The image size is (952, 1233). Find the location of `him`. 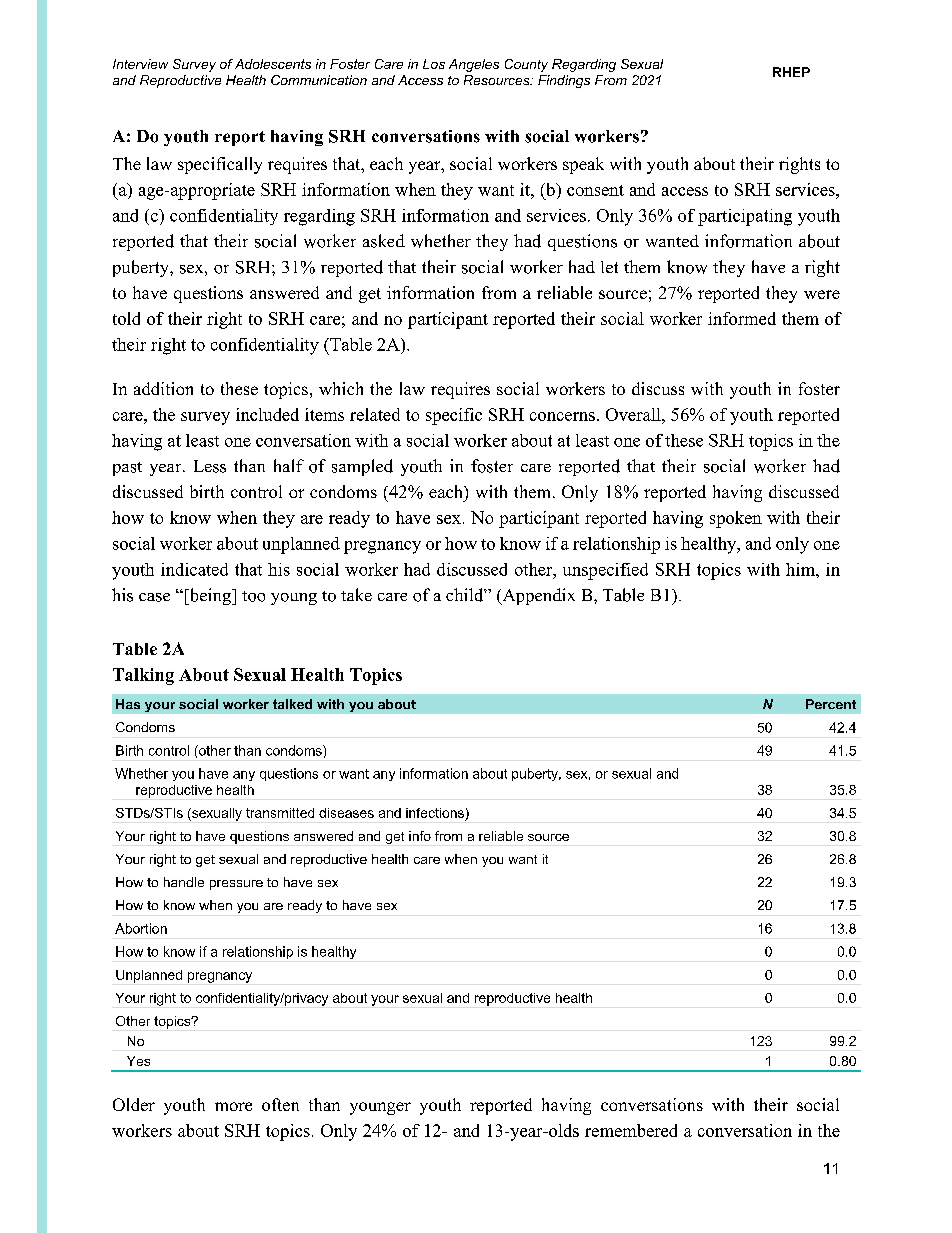

him is located at coordinates (801, 569).
